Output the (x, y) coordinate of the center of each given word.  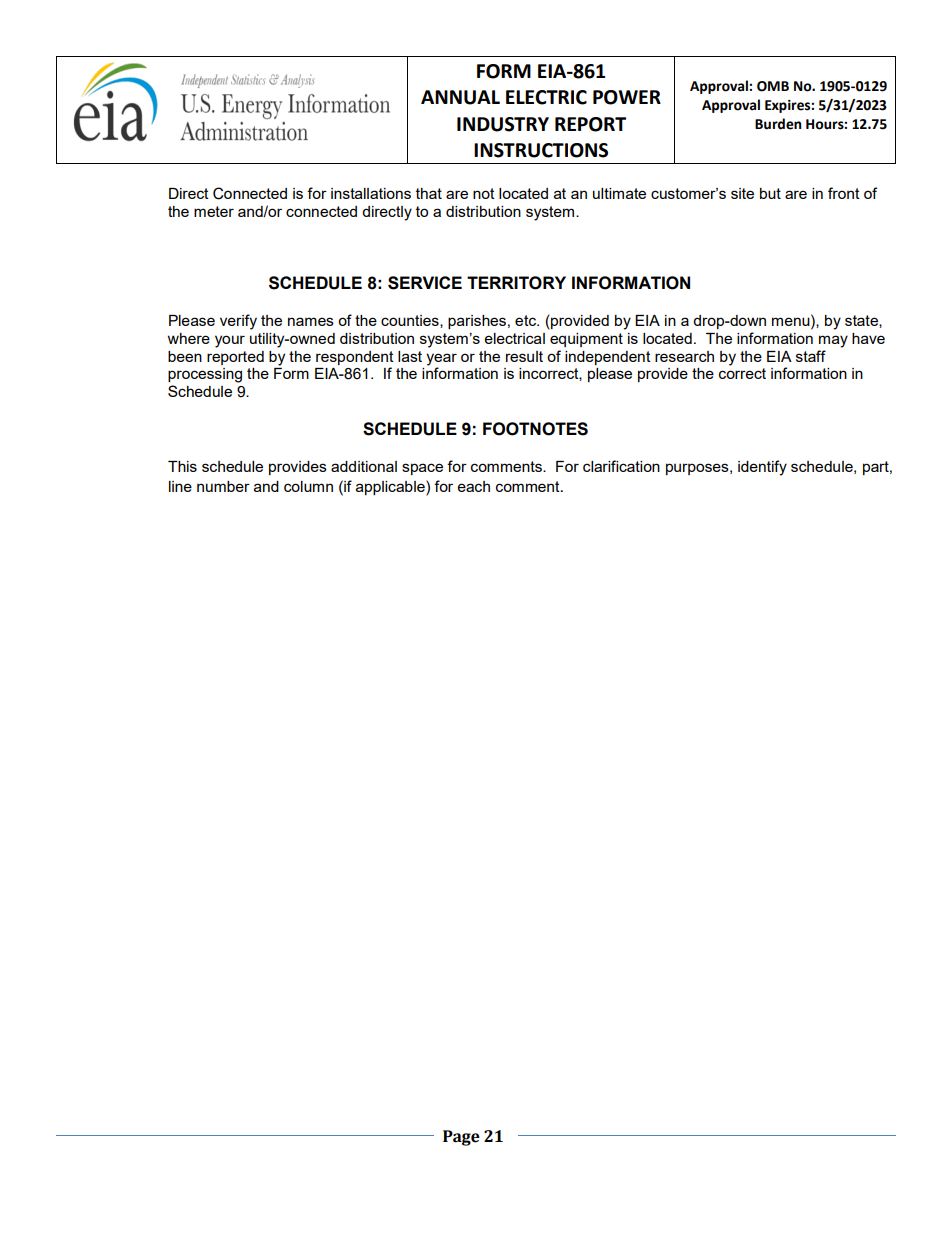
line (180, 486)
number (223, 486)
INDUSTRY (503, 124)
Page (461, 1138)
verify (238, 322)
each (474, 486)
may (833, 341)
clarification (621, 466)
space (422, 469)
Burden (778, 124)
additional (364, 466)
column (308, 486)
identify (762, 468)
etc (526, 320)
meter (214, 211)
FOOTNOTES (535, 429)
